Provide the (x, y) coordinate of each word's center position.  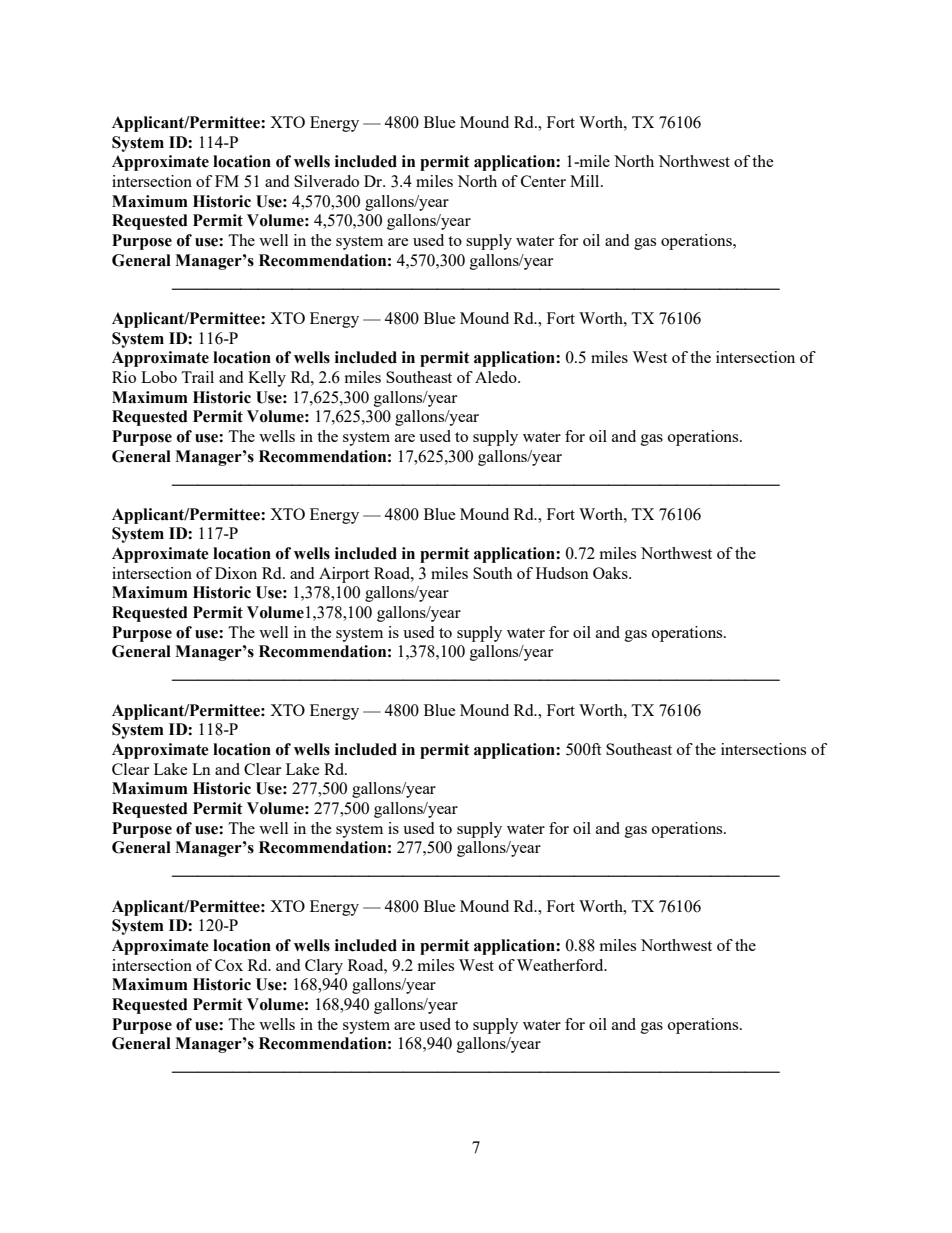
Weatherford (561, 965)
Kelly (267, 379)
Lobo (159, 377)
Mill (586, 181)
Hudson (562, 573)
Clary (324, 967)
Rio (124, 377)
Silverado (326, 181)
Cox (229, 965)
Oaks (611, 573)
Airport (344, 575)
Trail (197, 377)
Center (543, 181)
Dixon (236, 573)
